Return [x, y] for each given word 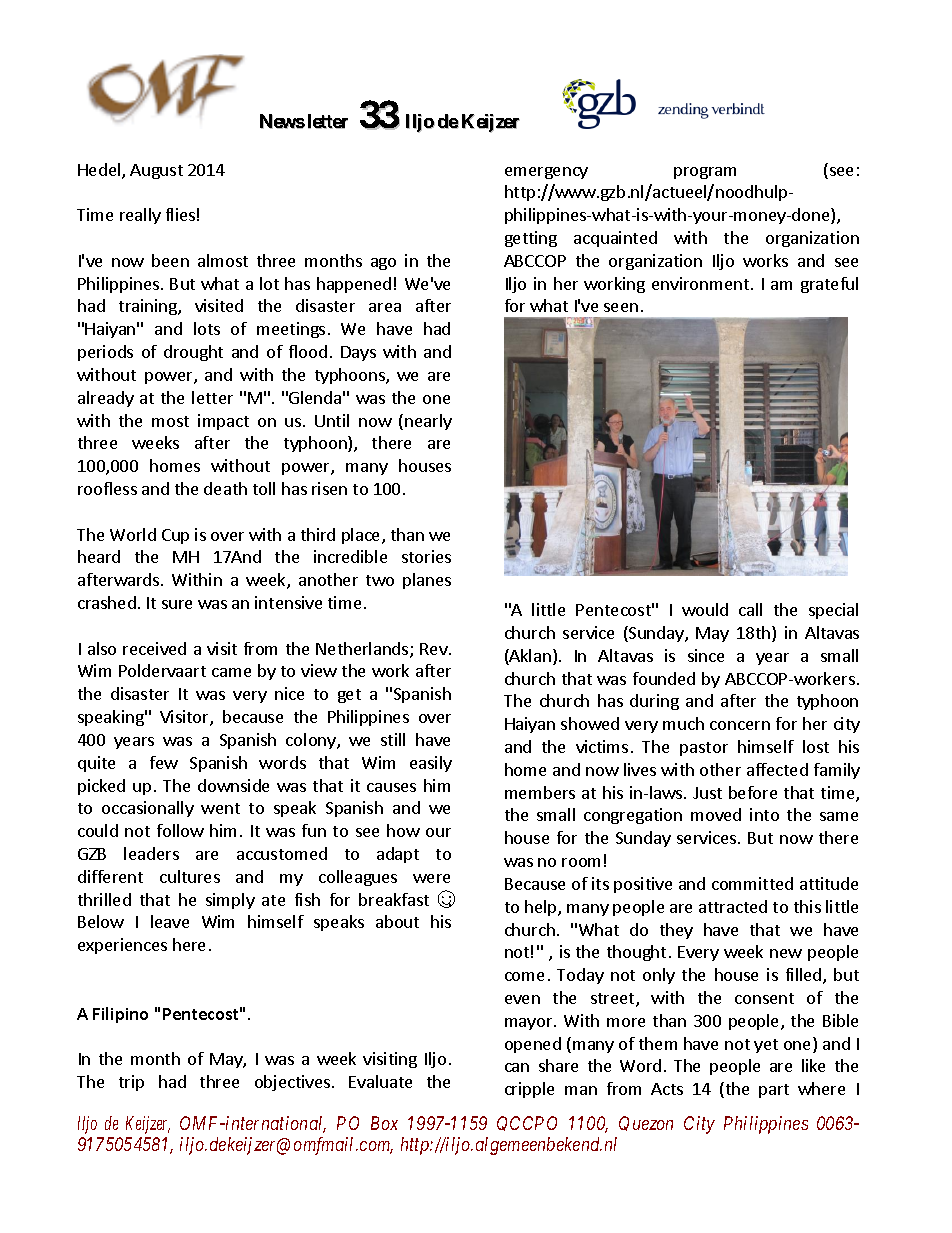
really [140, 216]
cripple [529, 1090]
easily [431, 764]
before [753, 792]
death [225, 488]
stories [426, 556]
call [750, 609]
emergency [546, 173]
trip [131, 1083]
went [220, 808]
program [705, 173]
